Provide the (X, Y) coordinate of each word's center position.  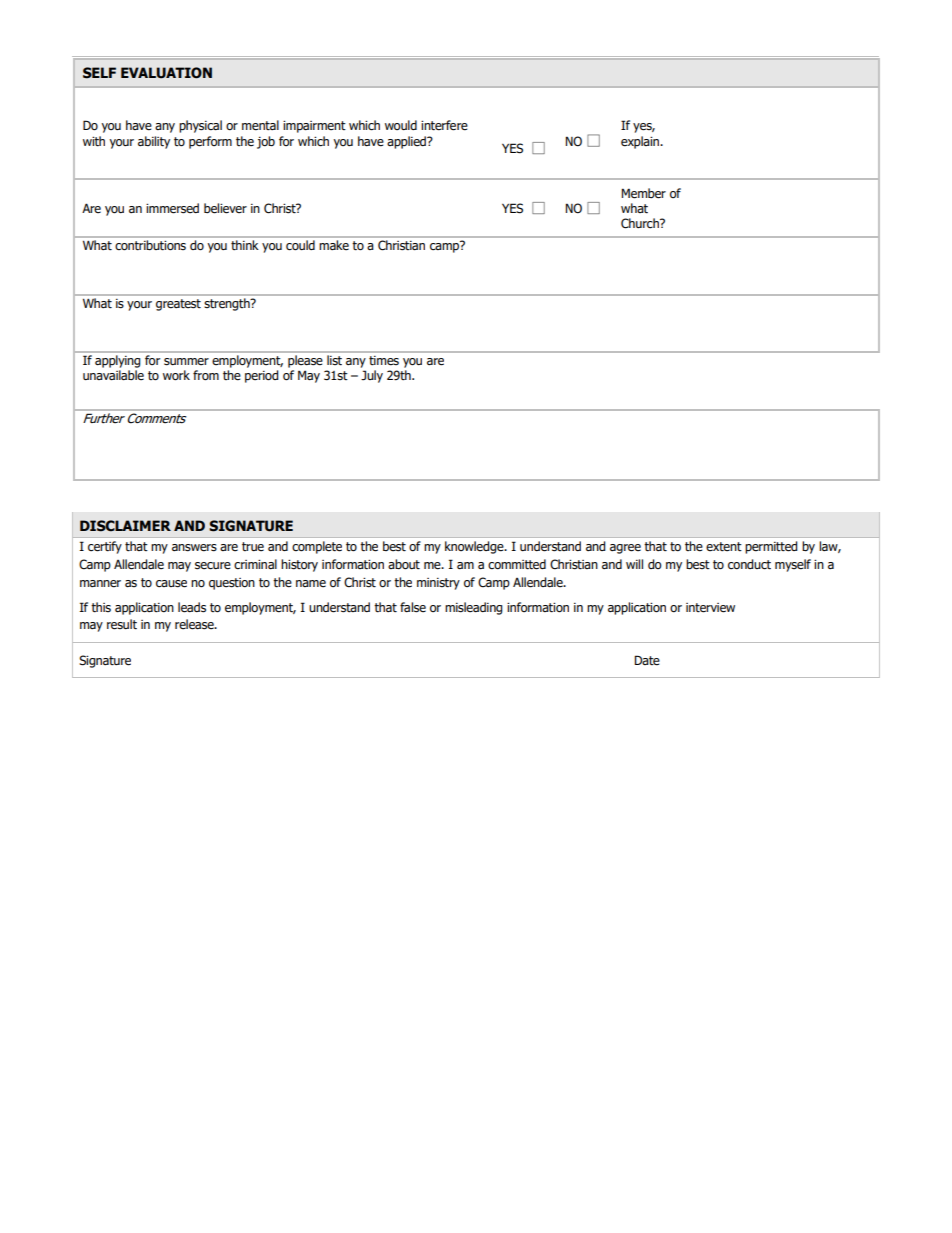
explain (641, 142)
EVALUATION (166, 73)
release (195, 624)
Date (647, 660)
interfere (444, 125)
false (413, 607)
